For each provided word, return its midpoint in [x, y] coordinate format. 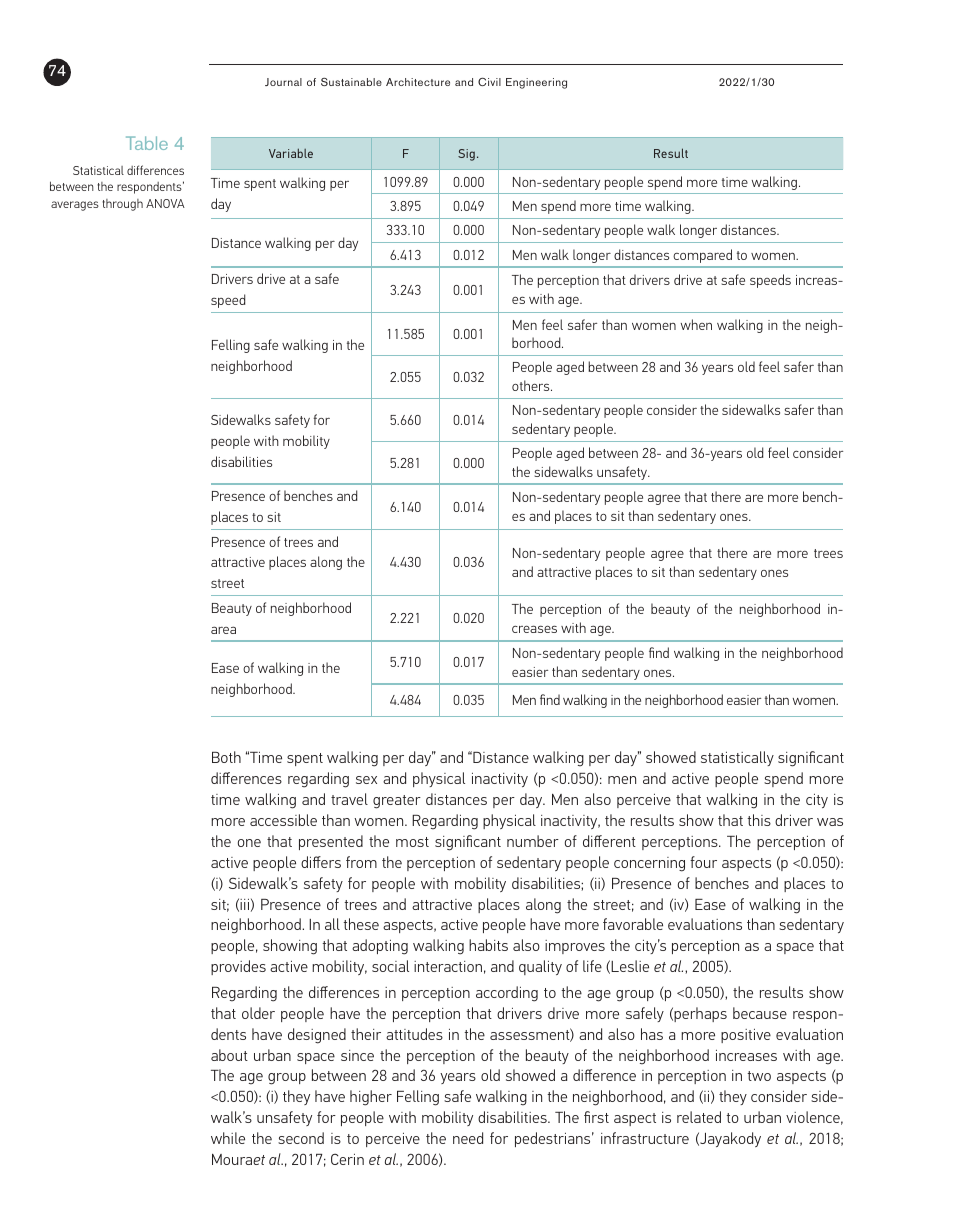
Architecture [418, 82]
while [228, 1138]
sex [366, 780]
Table [147, 143]
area [223, 630]
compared [703, 256]
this [759, 820]
